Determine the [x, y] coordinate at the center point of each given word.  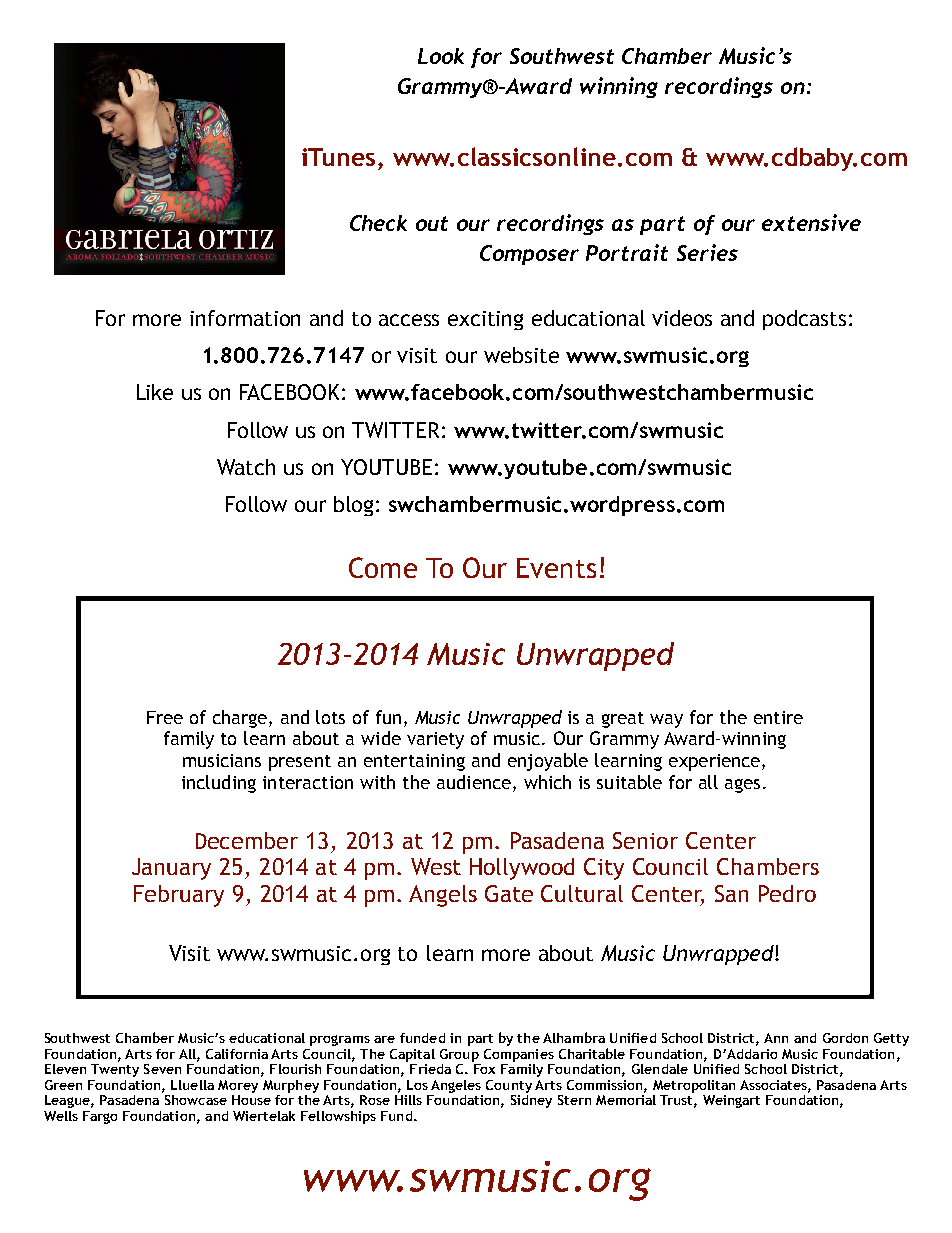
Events [556, 568]
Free [165, 717]
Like [155, 392]
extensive [811, 222]
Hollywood [522, 869]
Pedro [787, 893]
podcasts [804, 320]
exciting [485, 320]
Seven [162, 1069]
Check [378, 223]
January [171, 869]
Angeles [456, 1086]
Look [441, 56]
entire [778, 717]
